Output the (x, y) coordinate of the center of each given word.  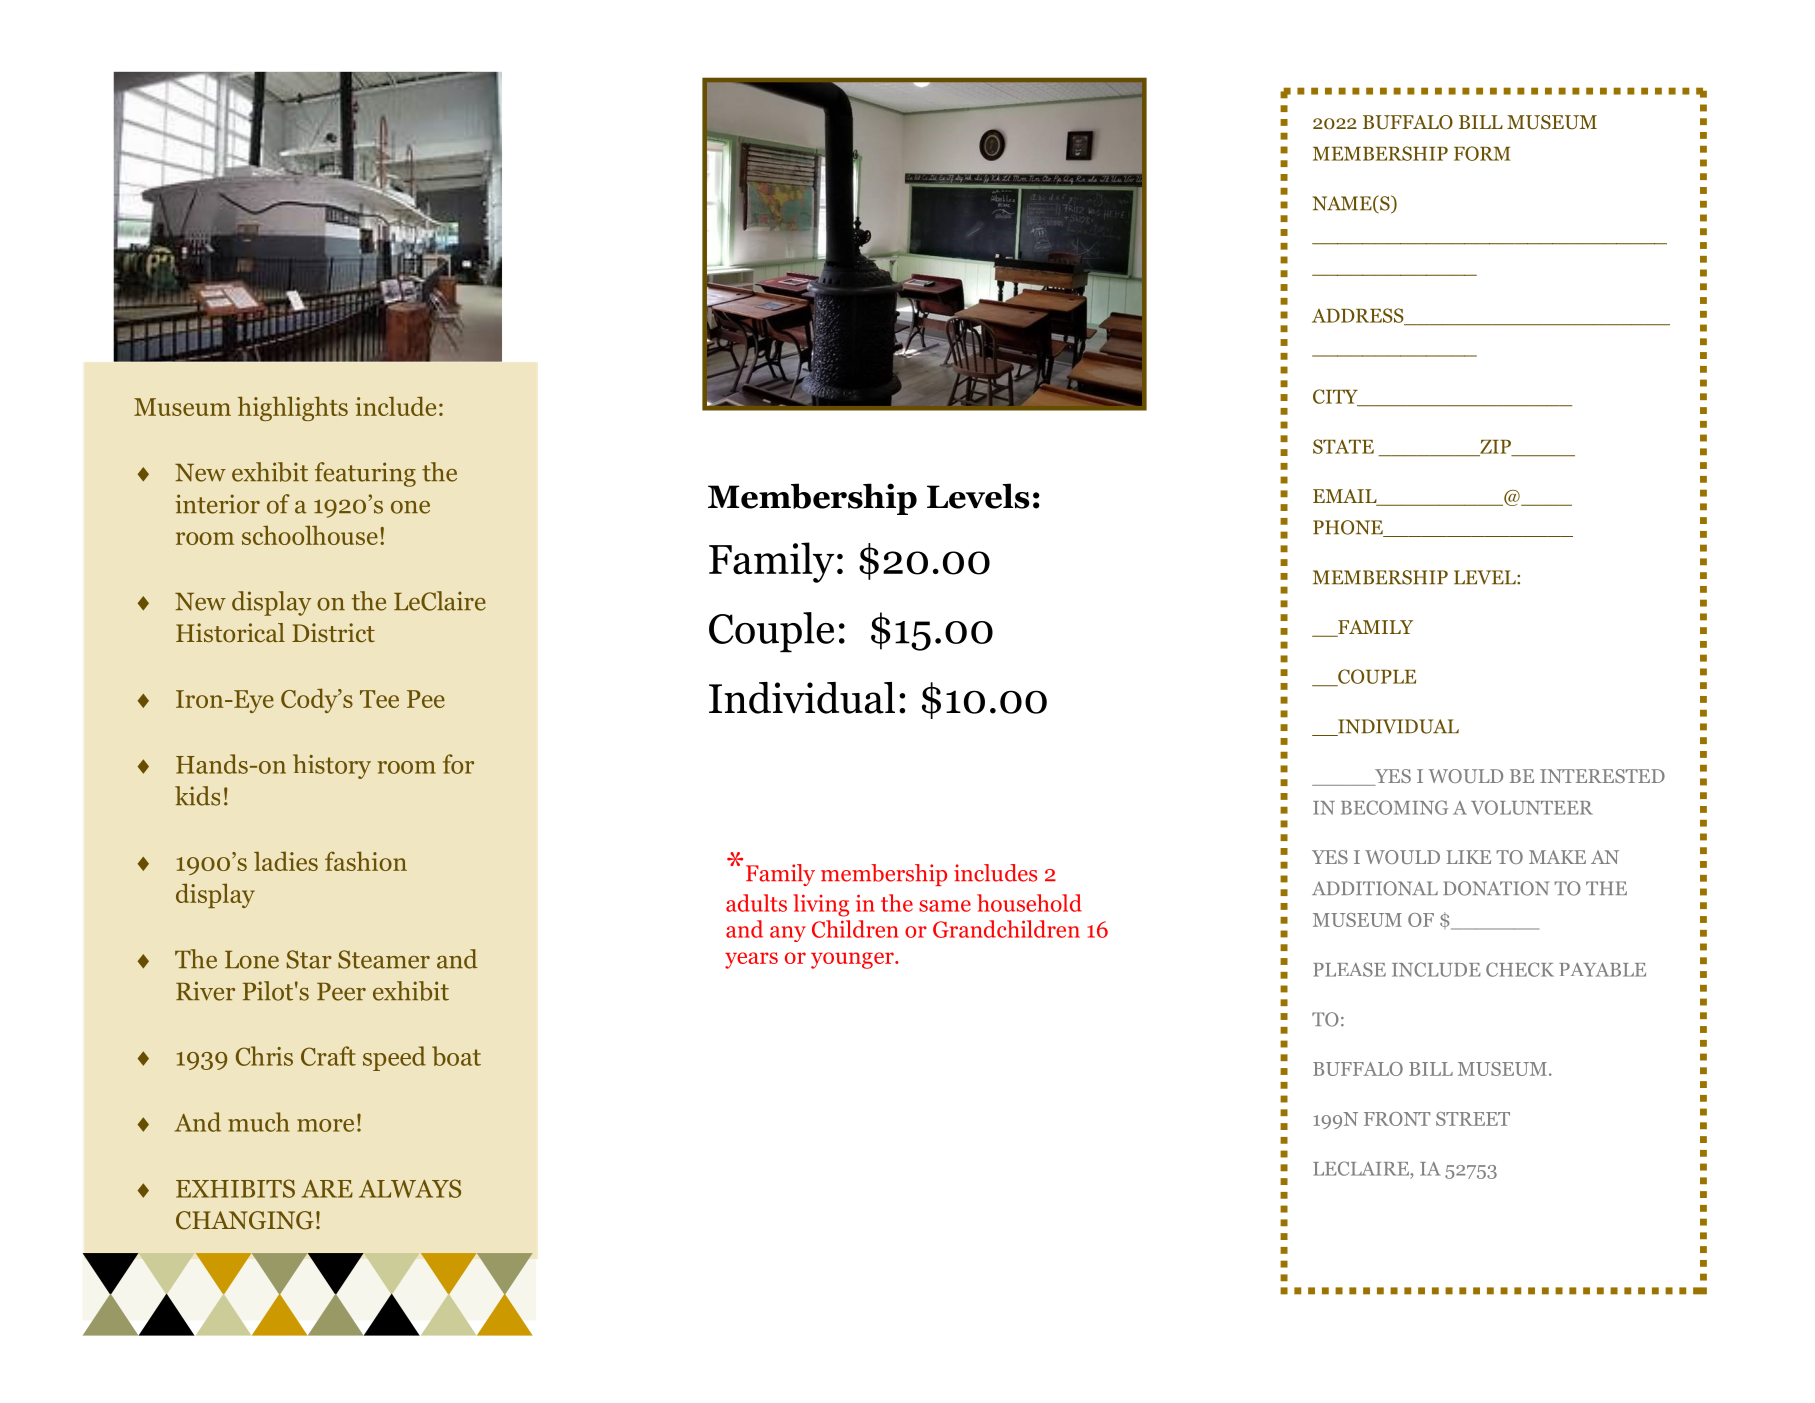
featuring (365, 474)
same (945, 906)
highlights (292, 408)
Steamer (384, 959)
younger (853, 960)
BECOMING (1394, 807)
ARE (327, 1189)
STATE (1343, 446)
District (333, 633)
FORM (1482, 153)
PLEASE (1349, 969)
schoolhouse (310, 535)
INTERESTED (1602, 776)
